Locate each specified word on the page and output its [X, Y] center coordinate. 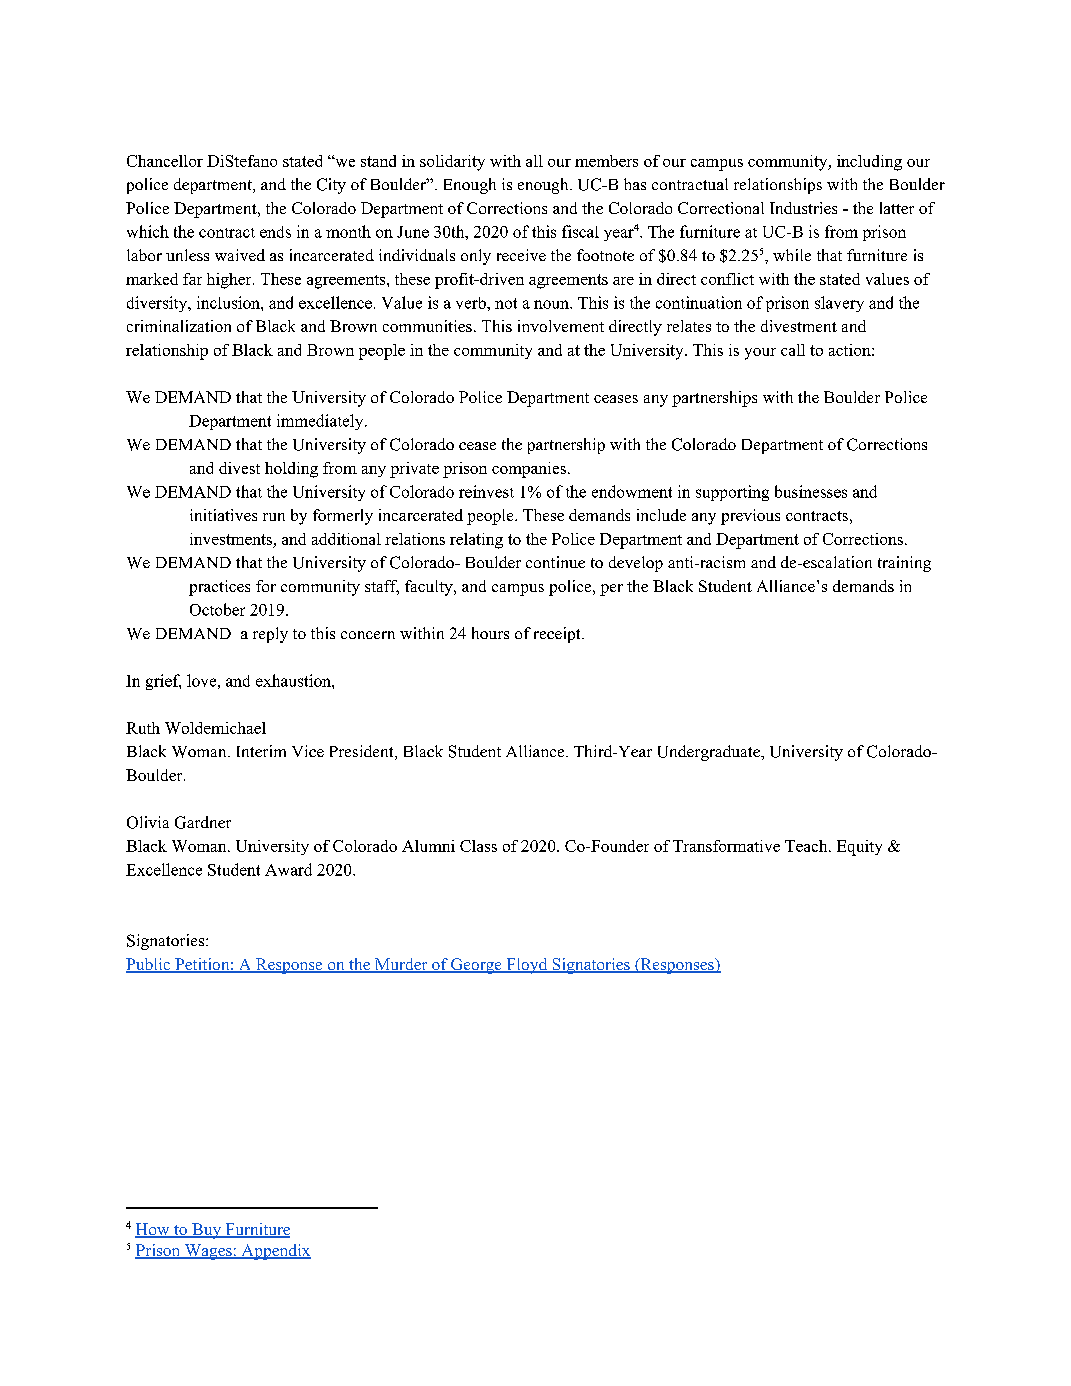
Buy [207, 1231]
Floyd [527, 966]
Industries [803, 208]
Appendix [275, 1252]
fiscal [580, 231]
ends [275, 232]
